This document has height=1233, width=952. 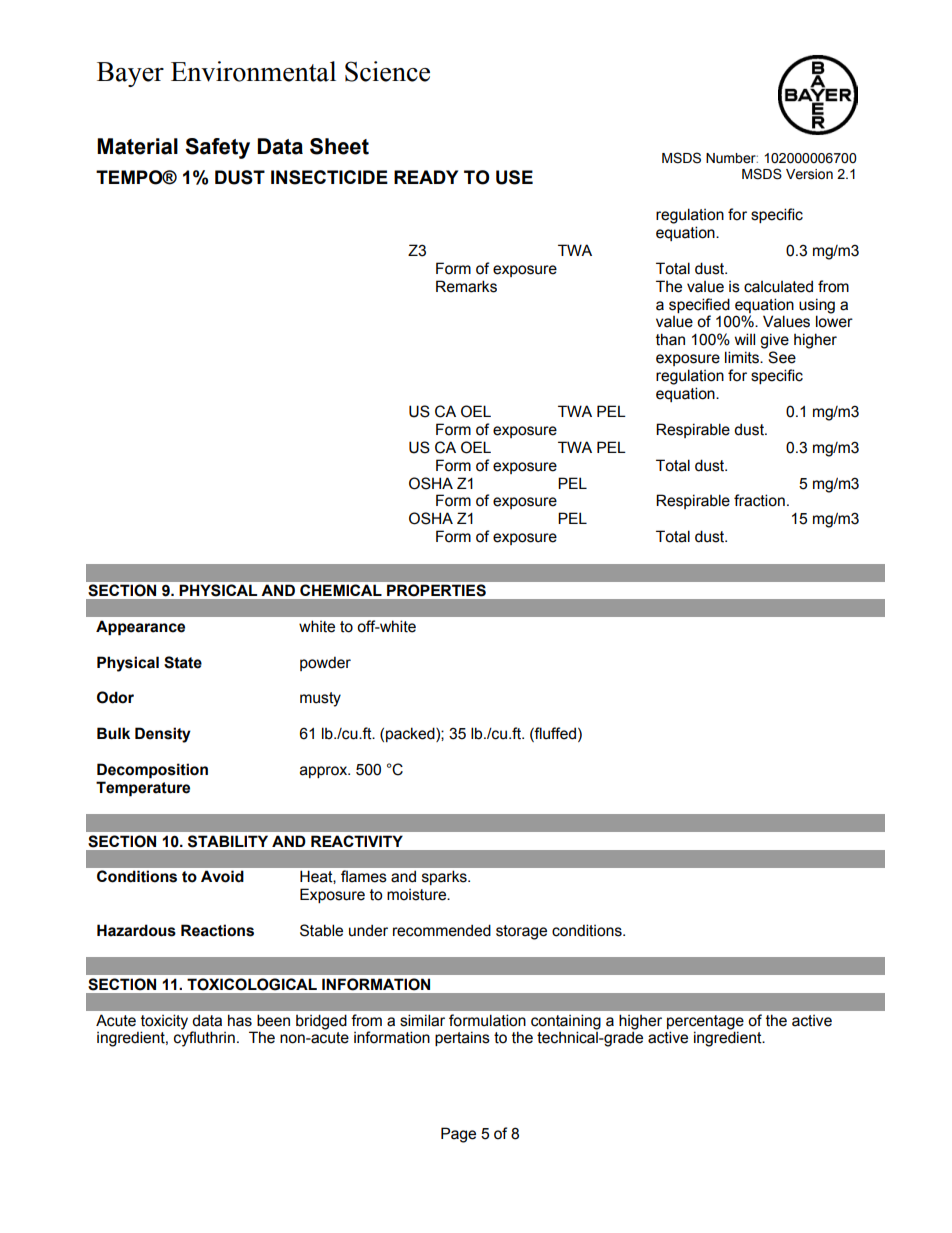 What do you see at coordinates (458, 1135) in the document?
I see `Page` at bounding box center [458, 1135].
